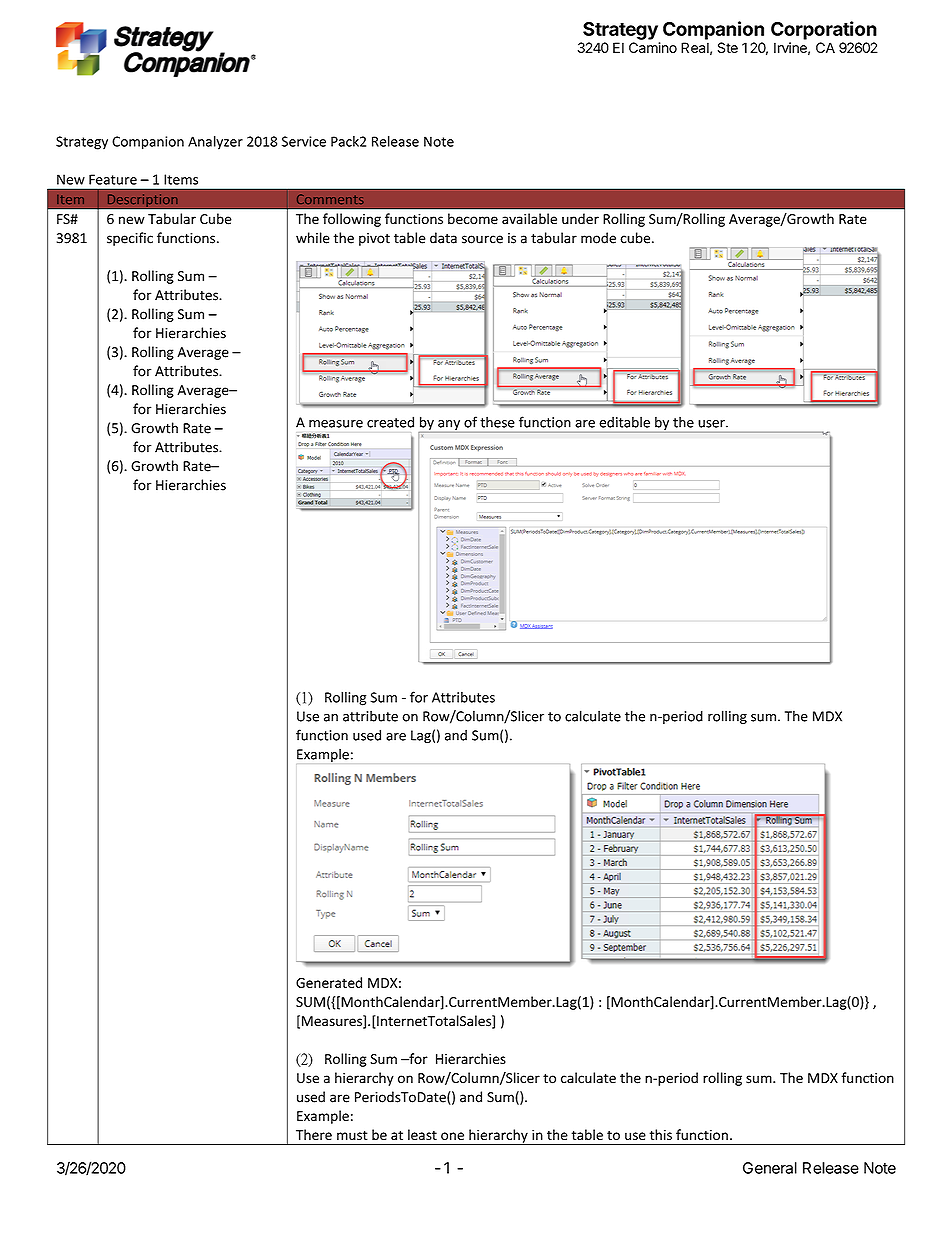 Image resolution: width=952 pixels, height=1233 pixels. What do you see at coordinates (660, 1134) in the page?
I see `this` at bounding box center [660, 1134].
